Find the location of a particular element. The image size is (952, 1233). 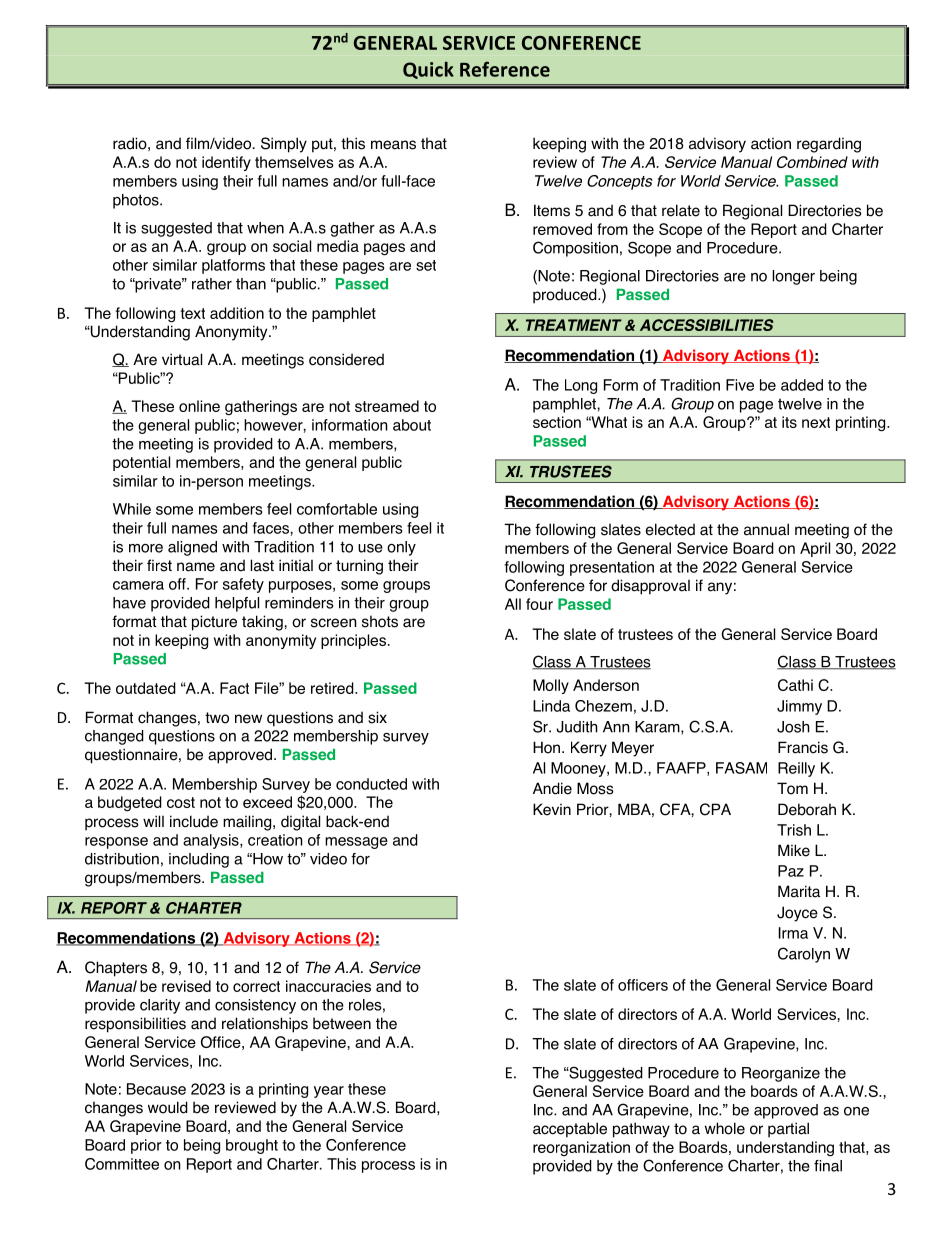

regarding is located at coordinates (829, 145).
